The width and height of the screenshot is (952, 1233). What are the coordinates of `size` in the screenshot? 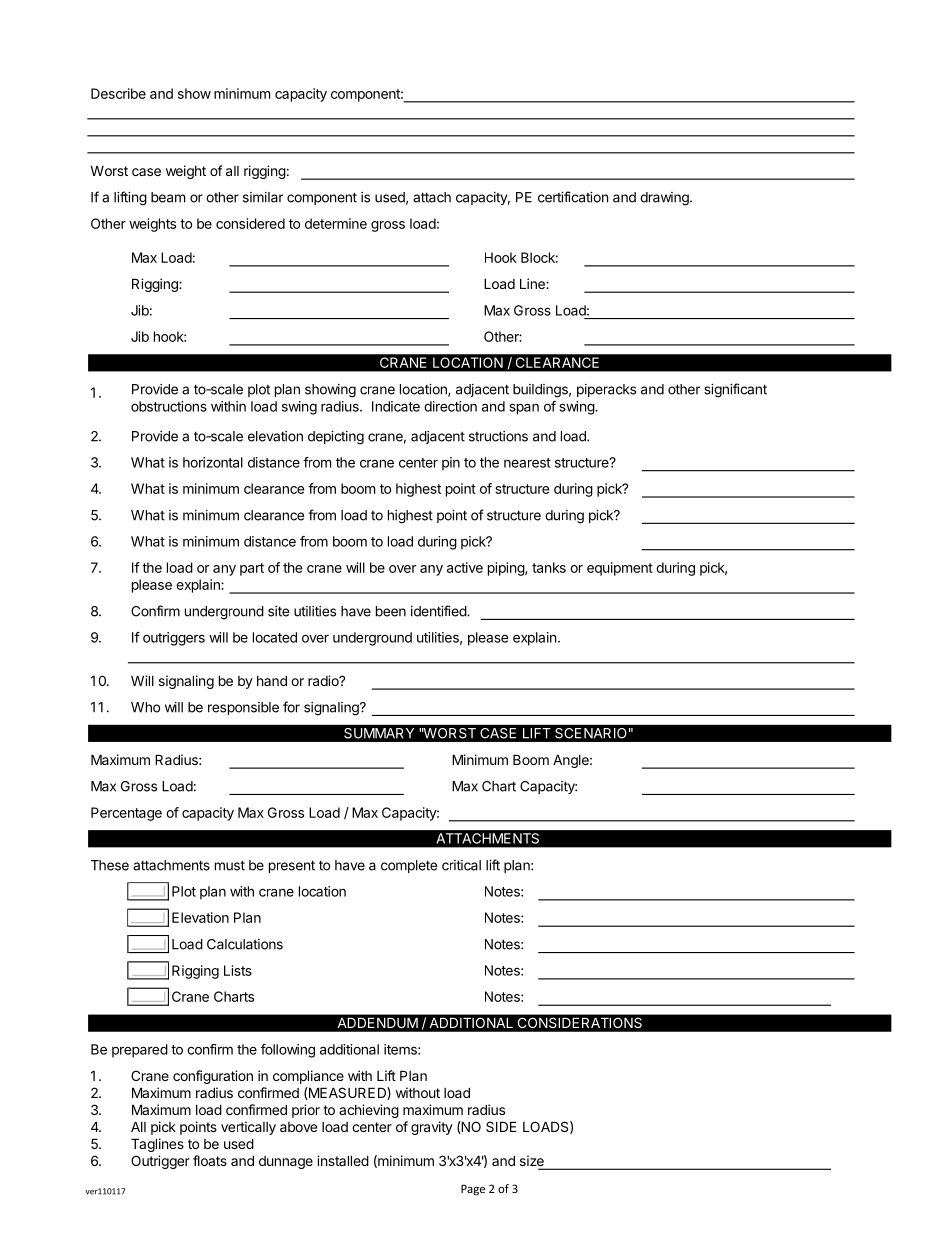 It's located at (533, 1162).
